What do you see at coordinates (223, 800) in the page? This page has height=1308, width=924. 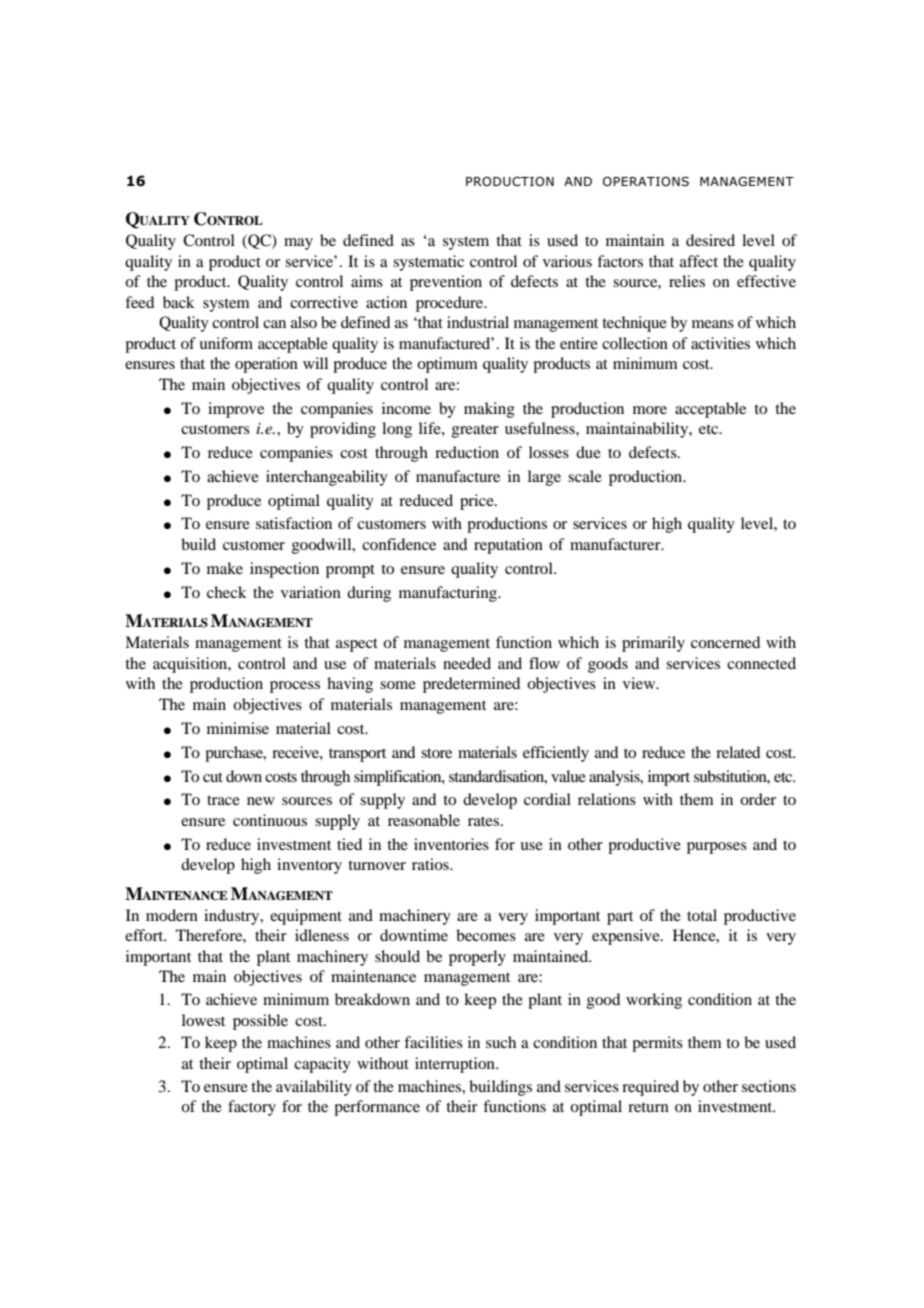 I see `trace` at bounding box center [223, 800].
